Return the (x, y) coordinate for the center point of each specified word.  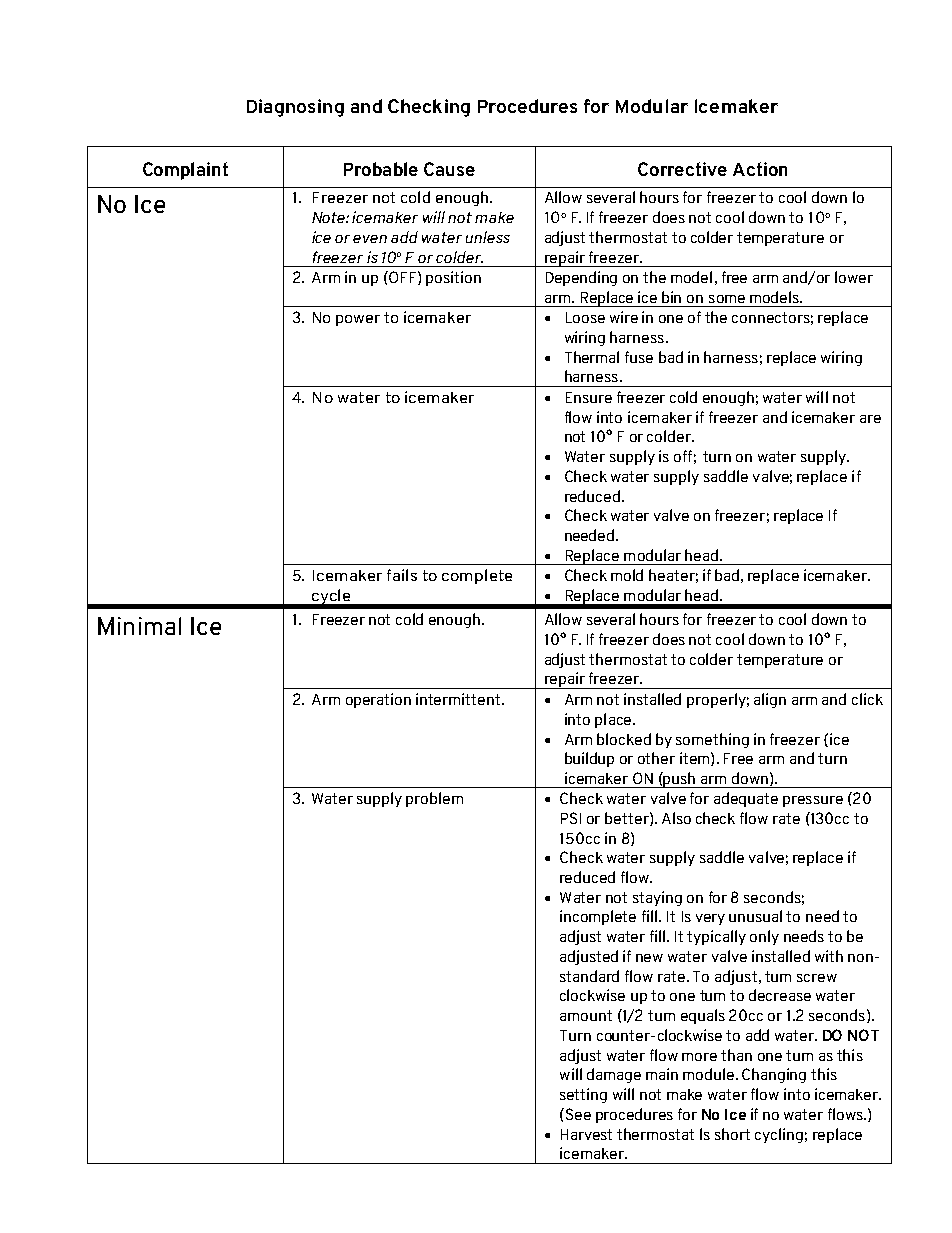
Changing (774, 1075)
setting (583, 1095)
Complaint (185, 171)
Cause (449, 169)
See (577, 1114)
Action (760, 169)
